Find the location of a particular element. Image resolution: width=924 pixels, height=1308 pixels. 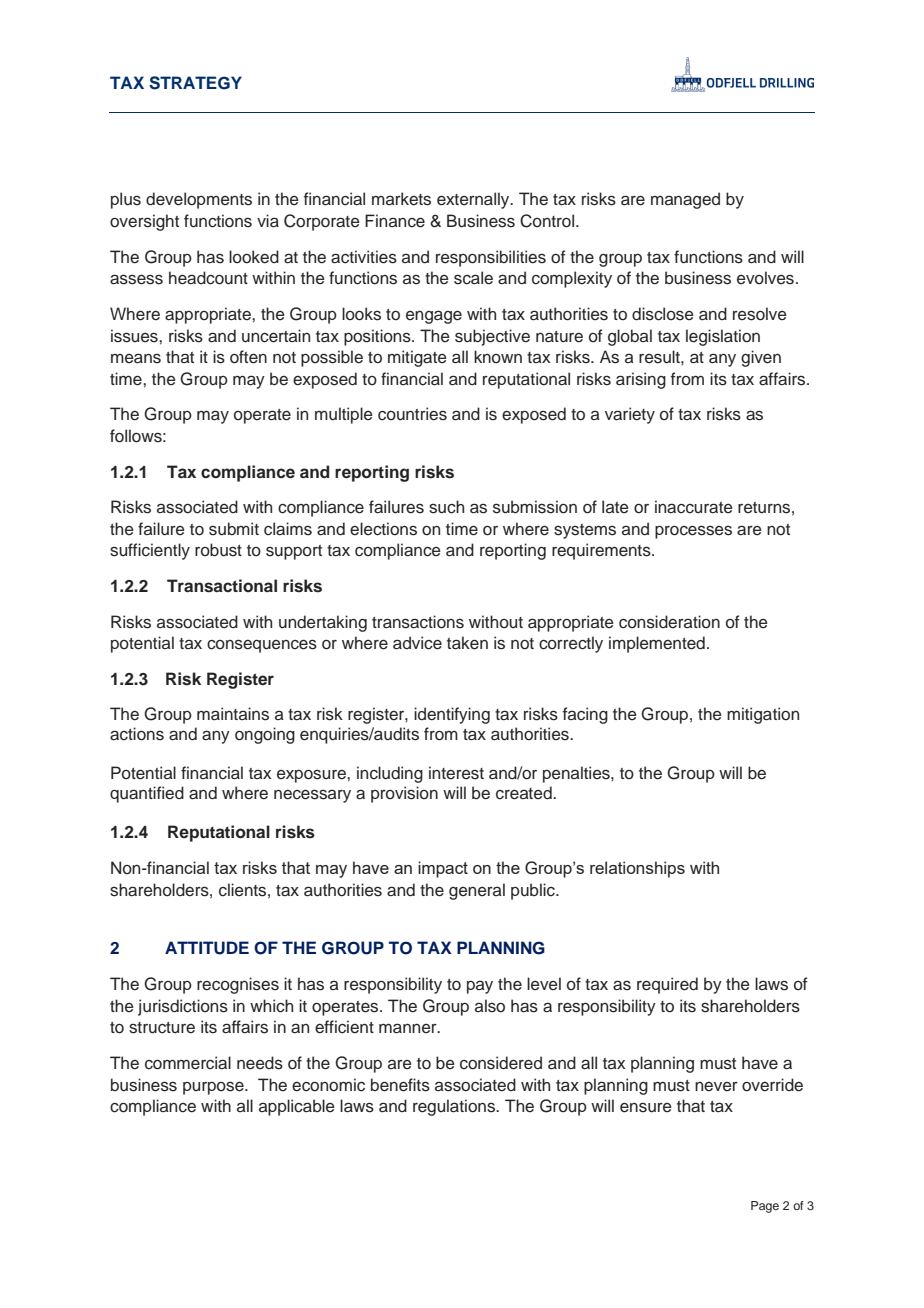

arising is located at coordinates (641, 380).
